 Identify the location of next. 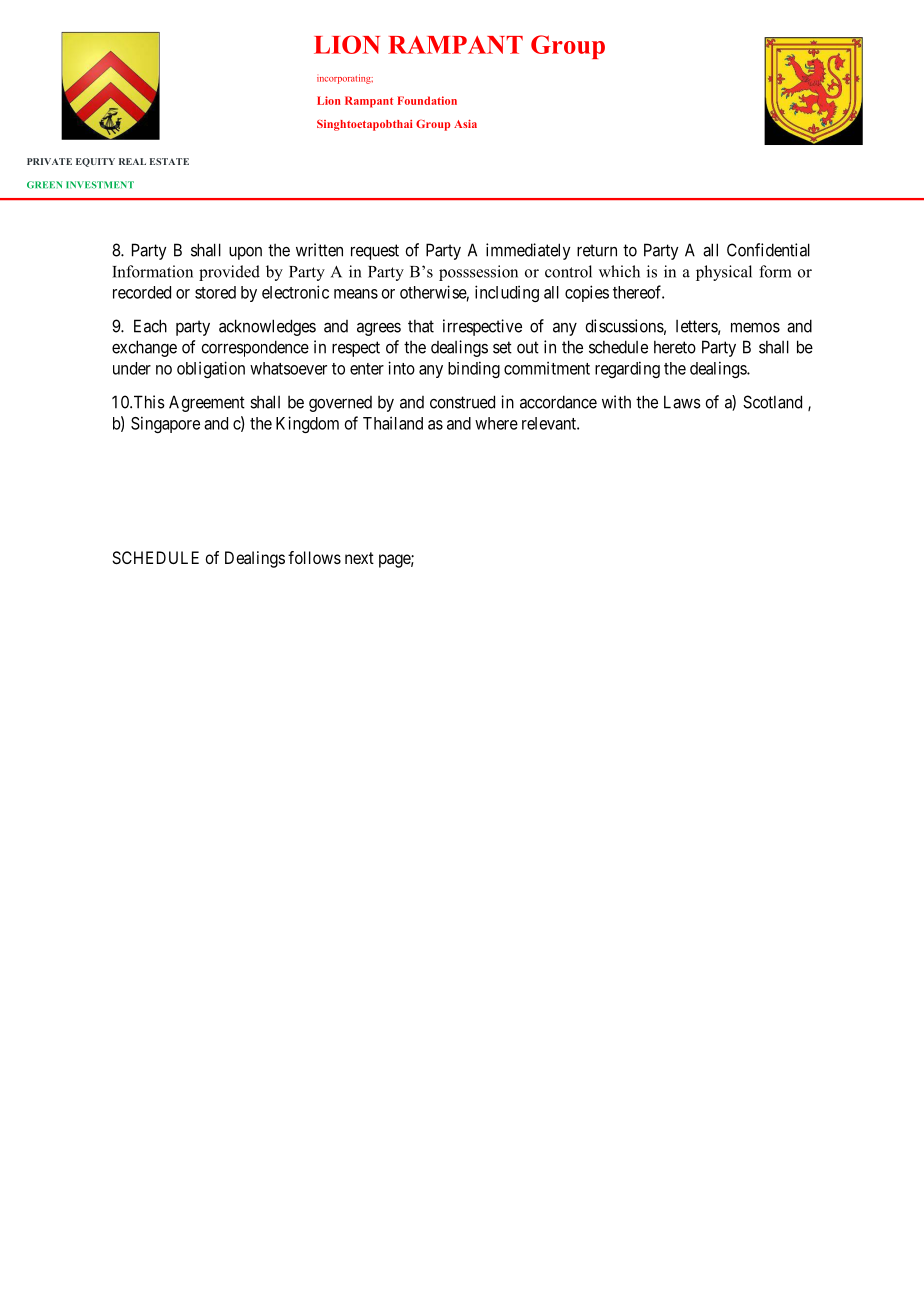
(359, 558).
